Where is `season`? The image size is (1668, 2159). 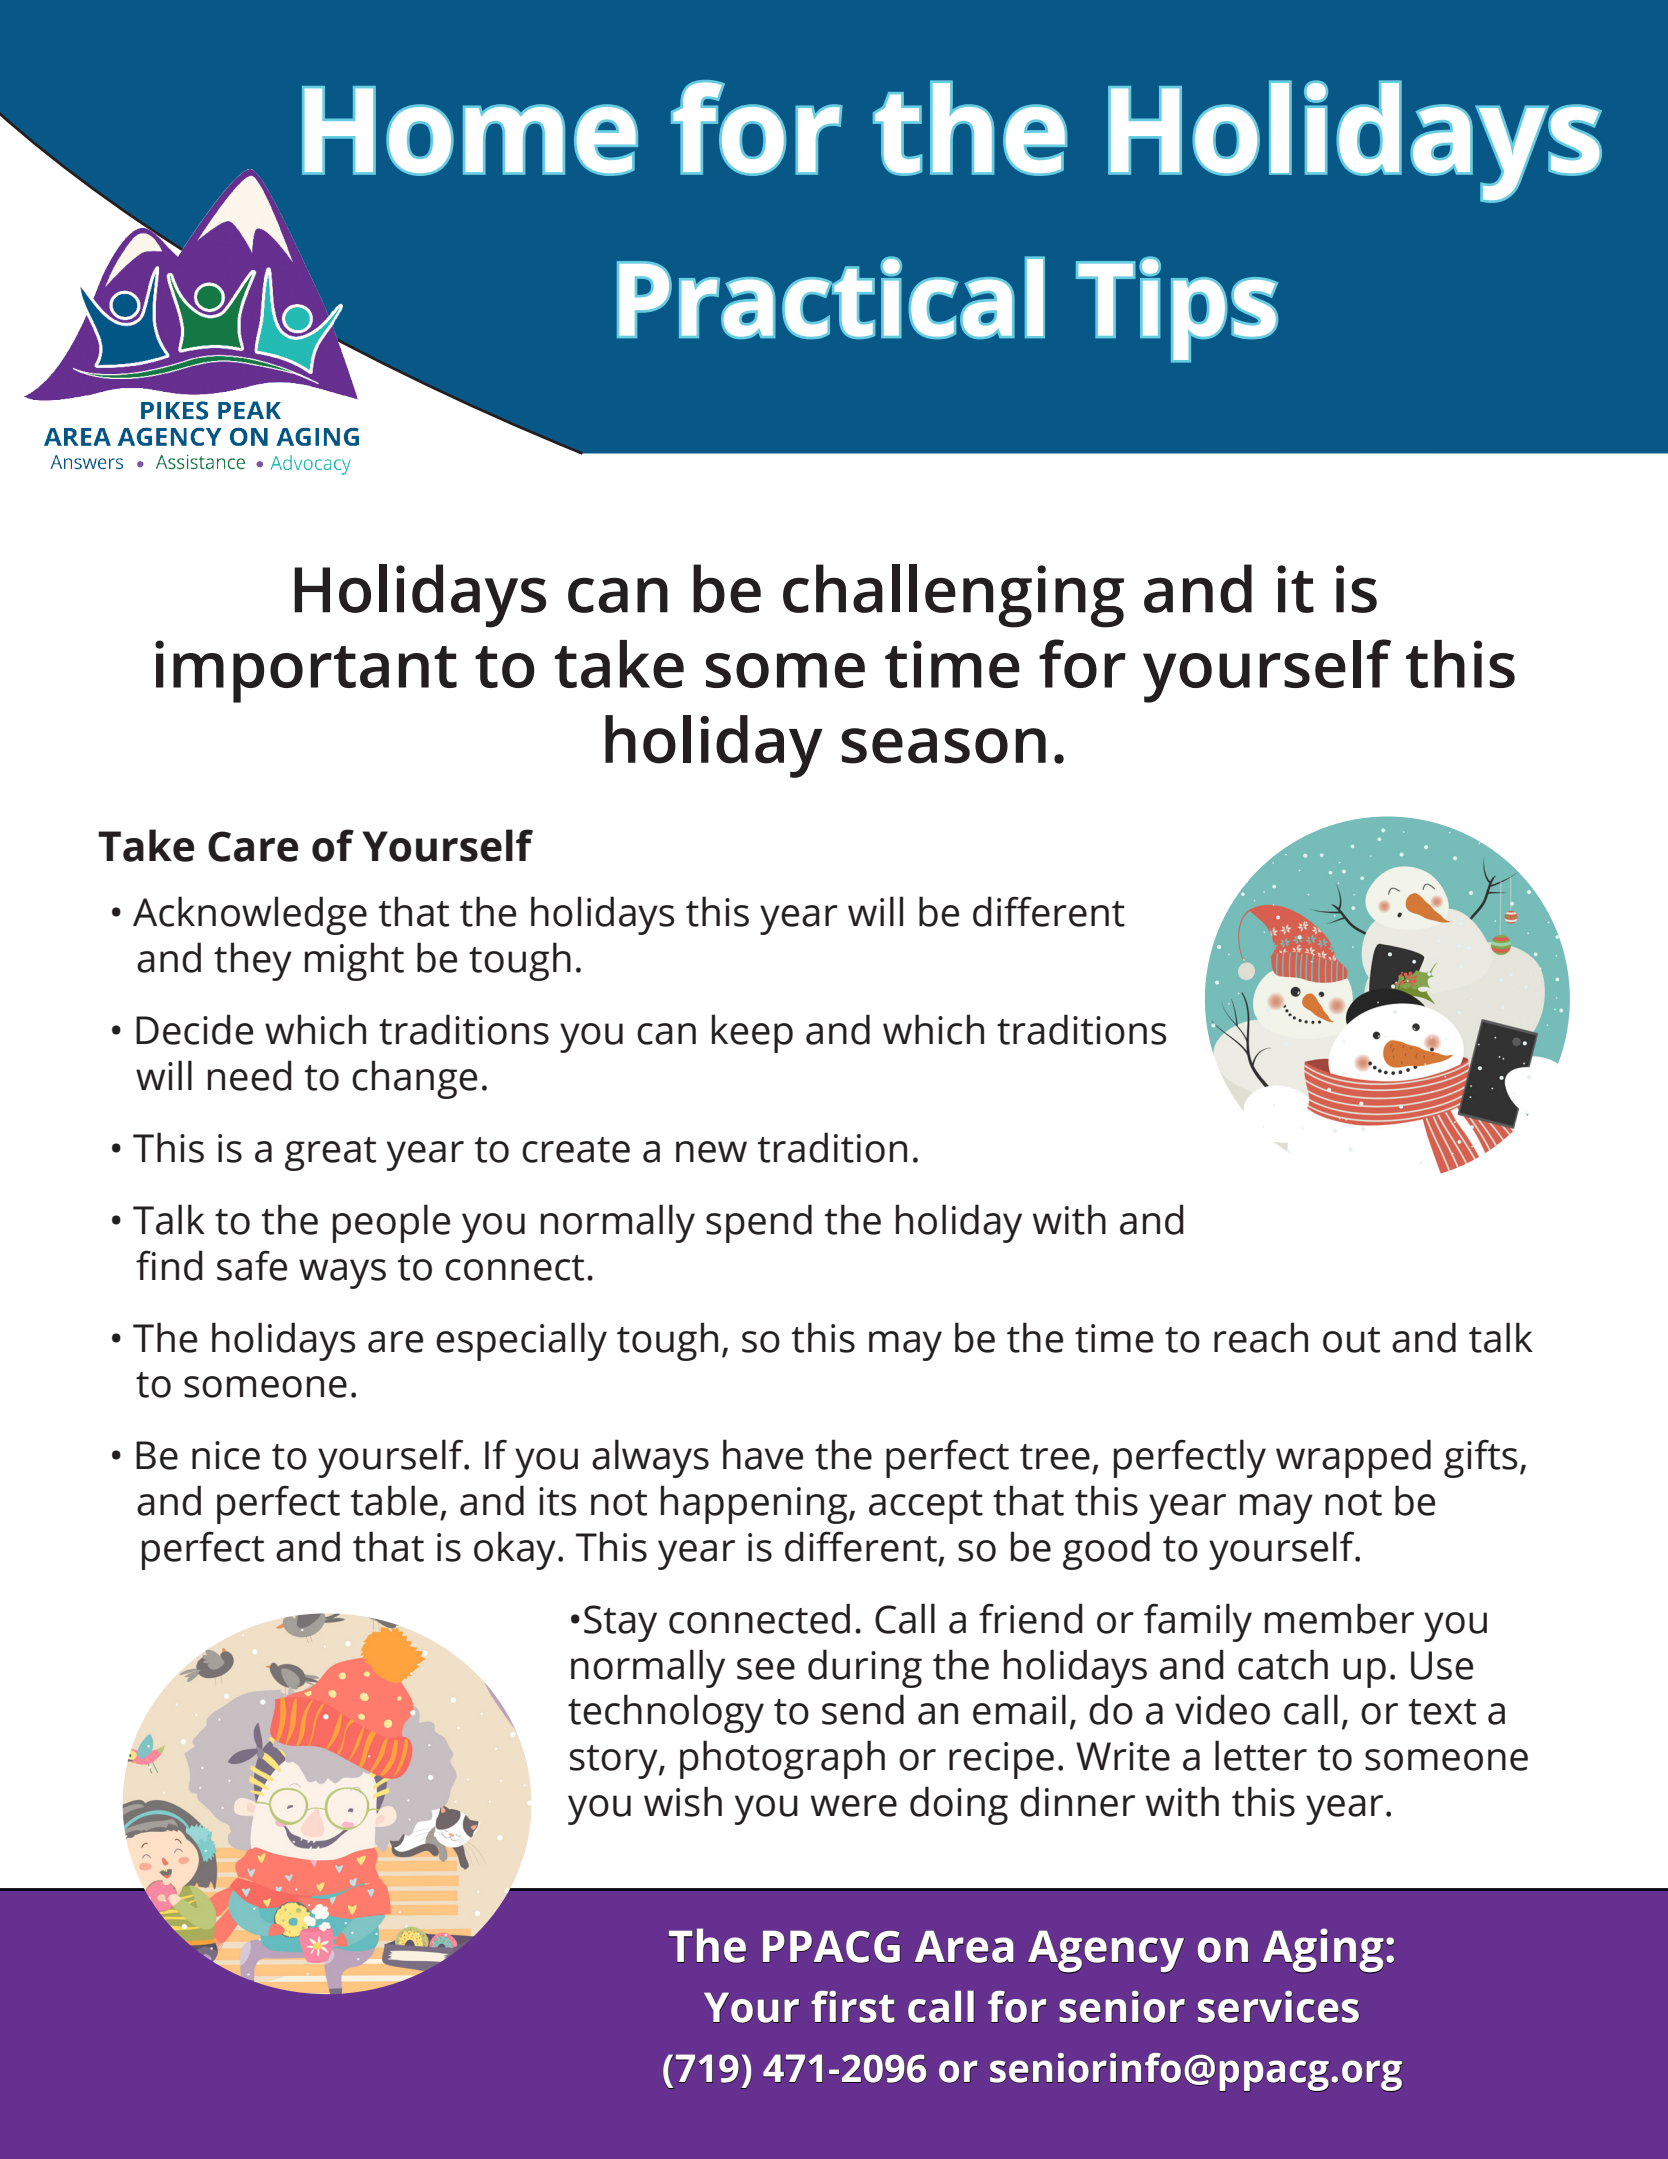
season is located at coordinates (944, 746).
